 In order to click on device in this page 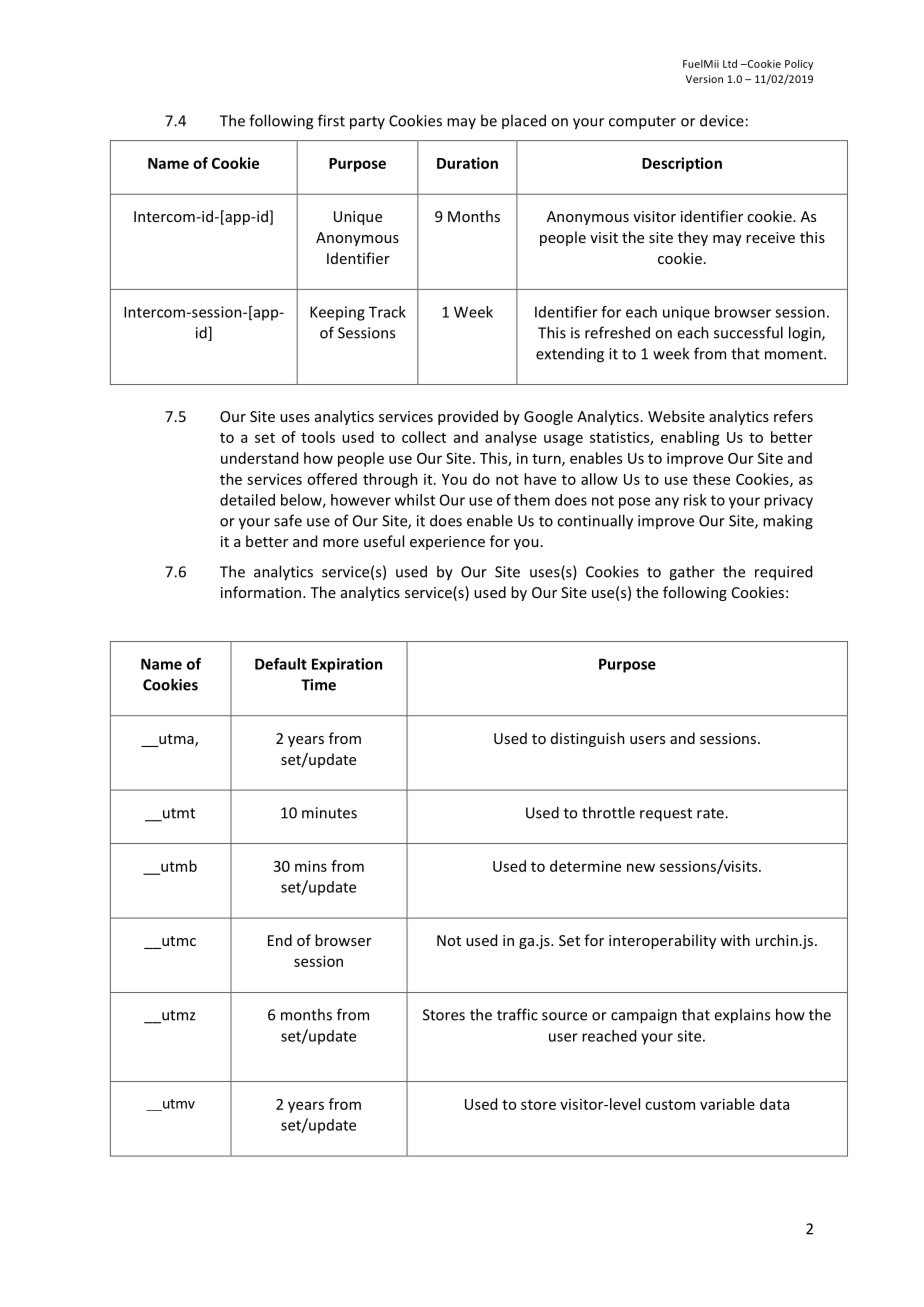, I will do `click(722, 120)`.
